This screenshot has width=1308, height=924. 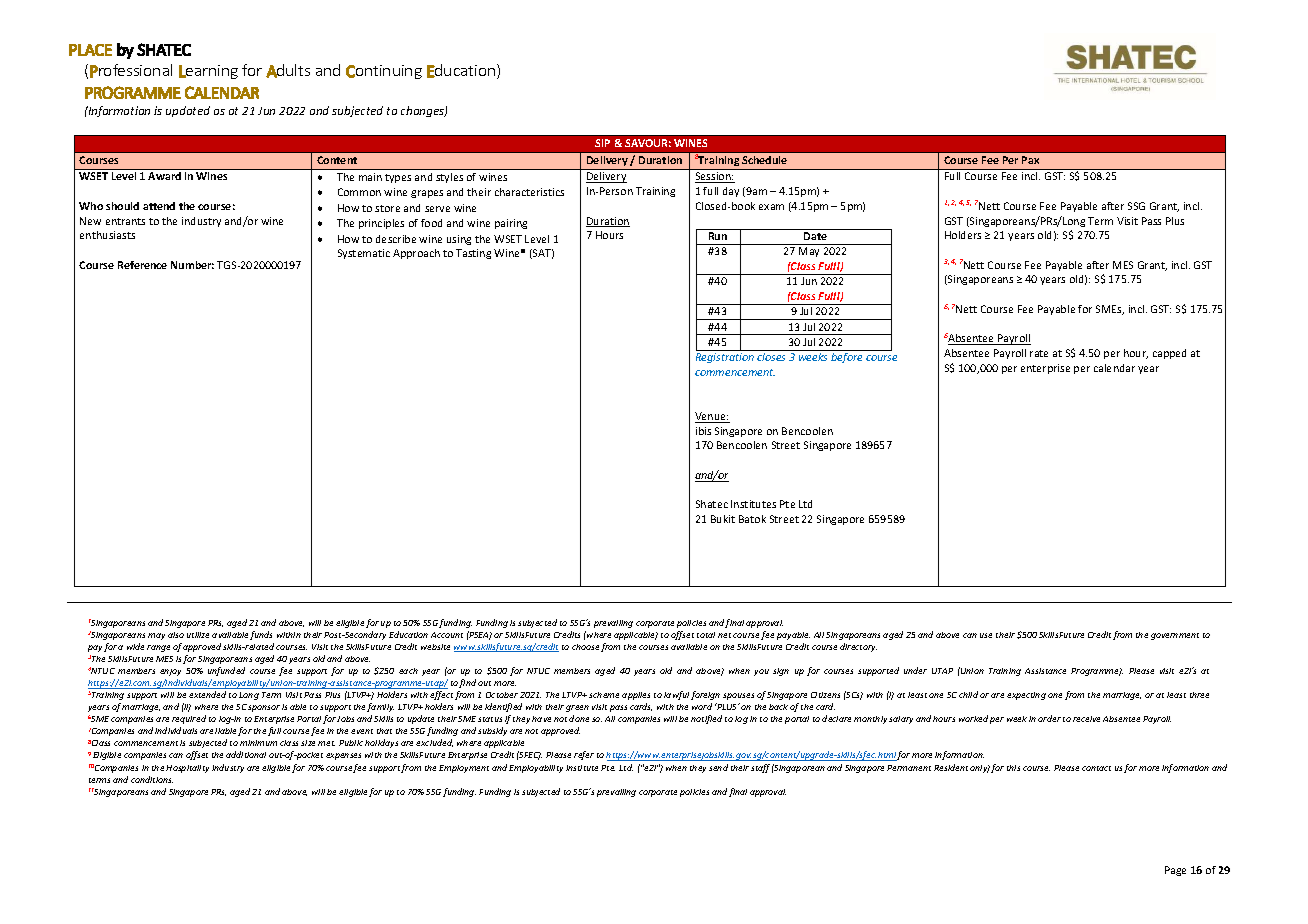 I want to click on ibis, so click(x=703, y=431).
